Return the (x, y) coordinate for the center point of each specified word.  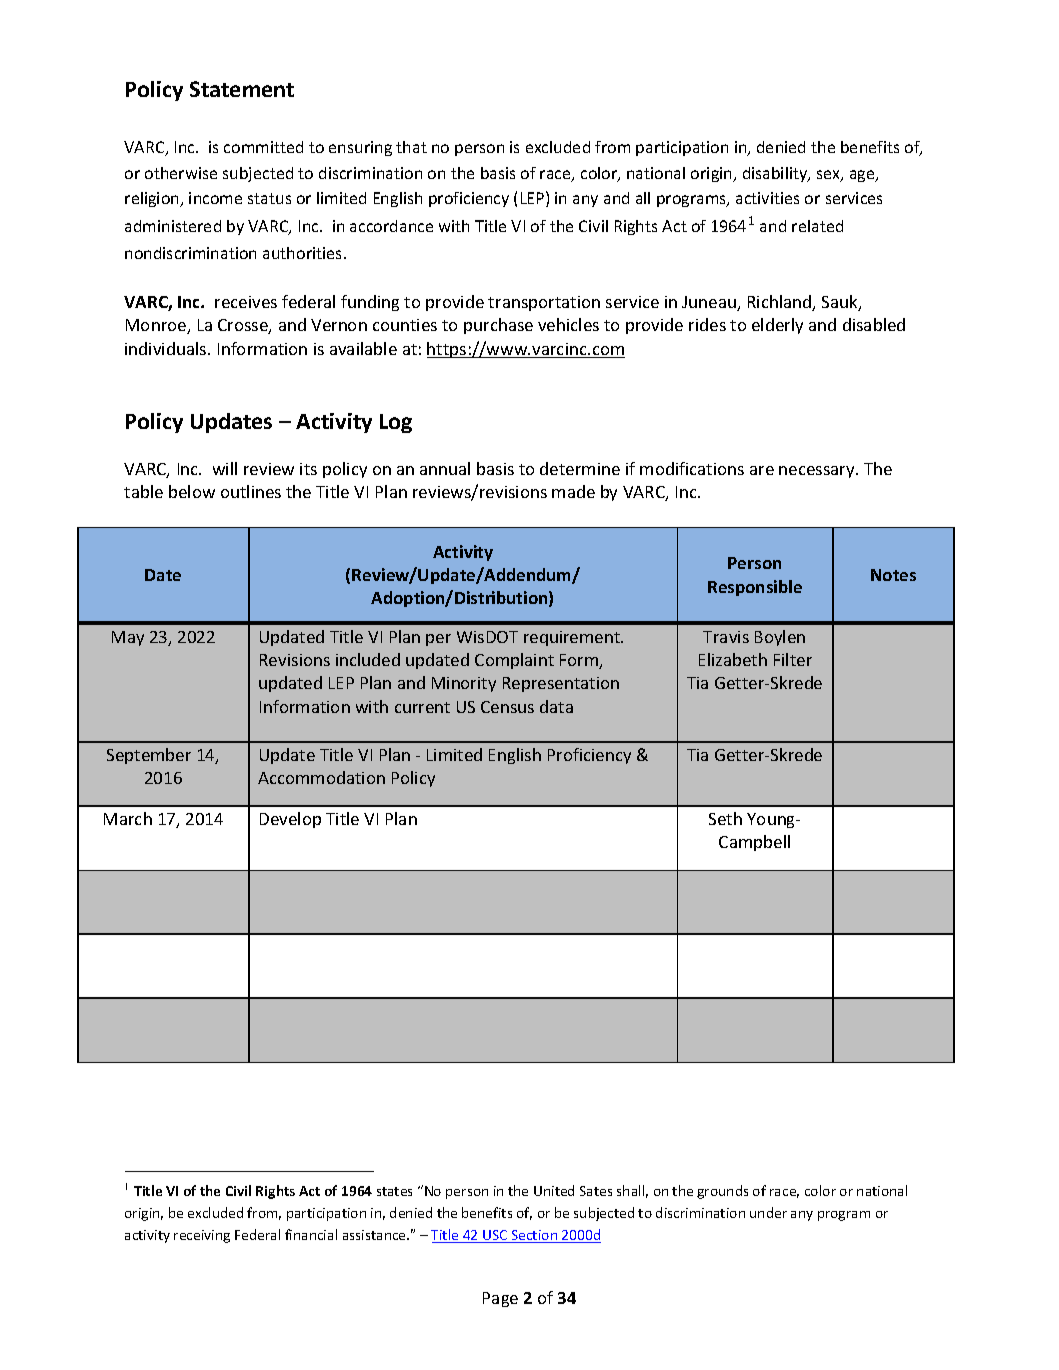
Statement (242, 89)
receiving (202, 1236)
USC (495, 1236)
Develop (290, 820)
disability (776, 174)
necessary (818, 472)
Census (507, 707)
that (411, 147)
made (573, 491)
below (192, 491)
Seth (725, 818)
